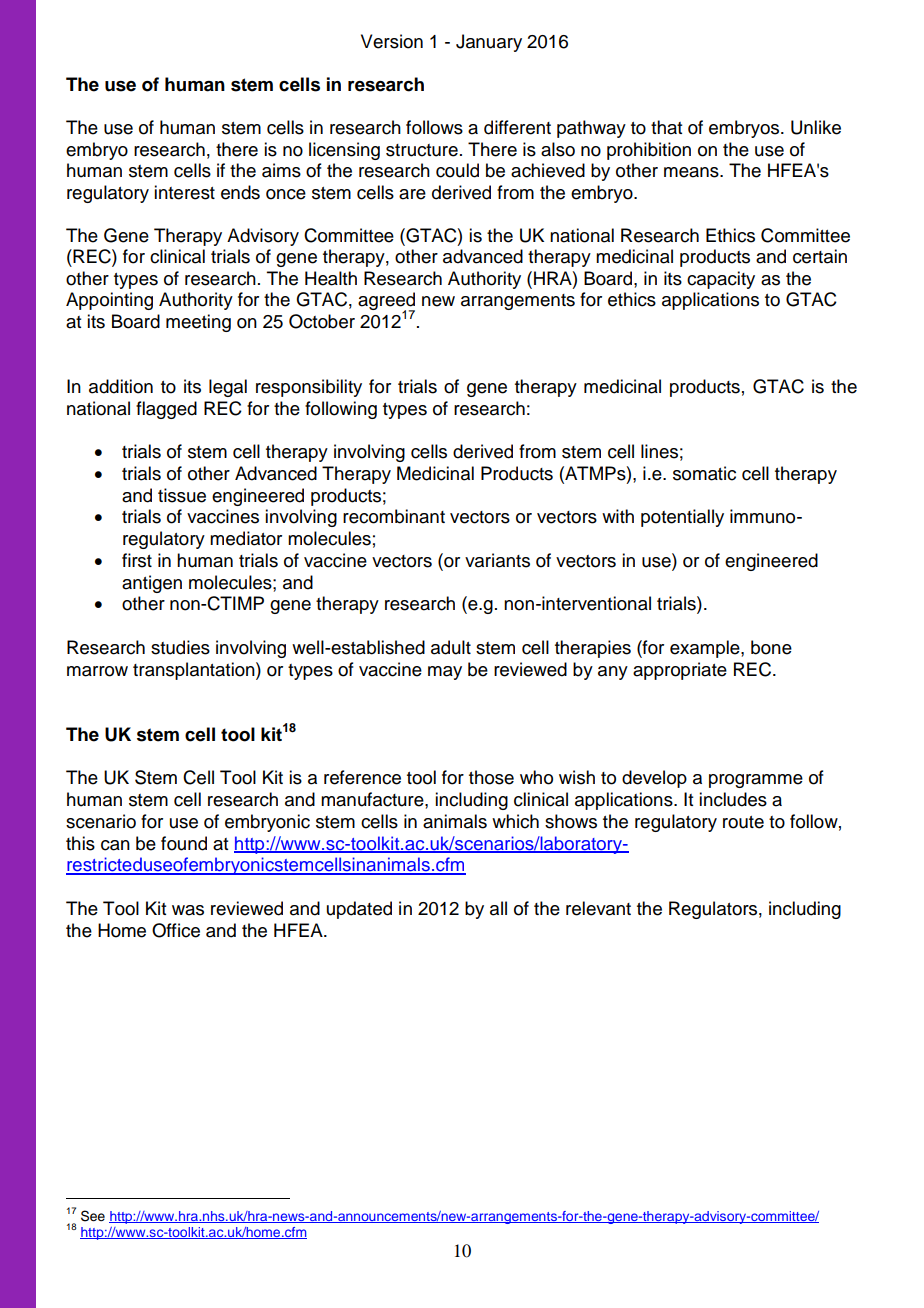 This image has width=924, height=1308. I want to click on See, so click(93, 1216).
